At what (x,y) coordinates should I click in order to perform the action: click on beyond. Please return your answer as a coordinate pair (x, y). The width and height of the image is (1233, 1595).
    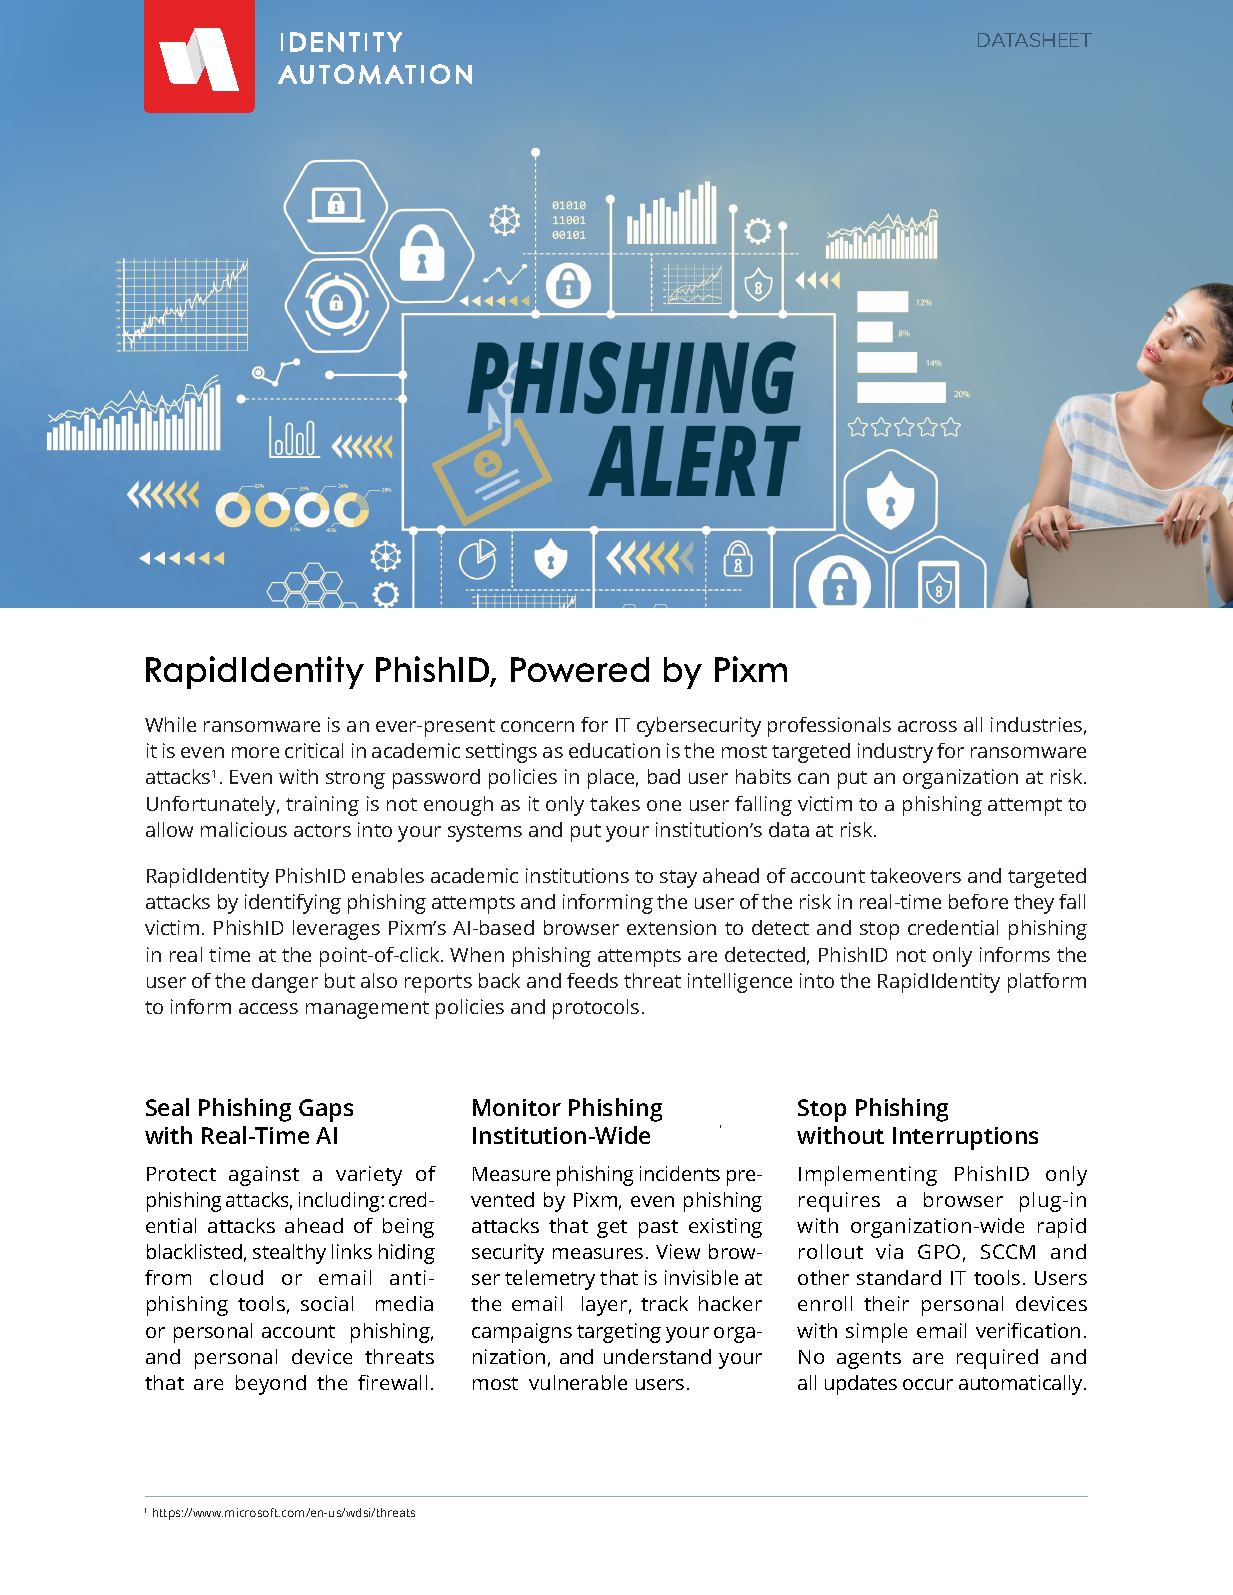
    Looking at the image, I should click on (271, 1385).
